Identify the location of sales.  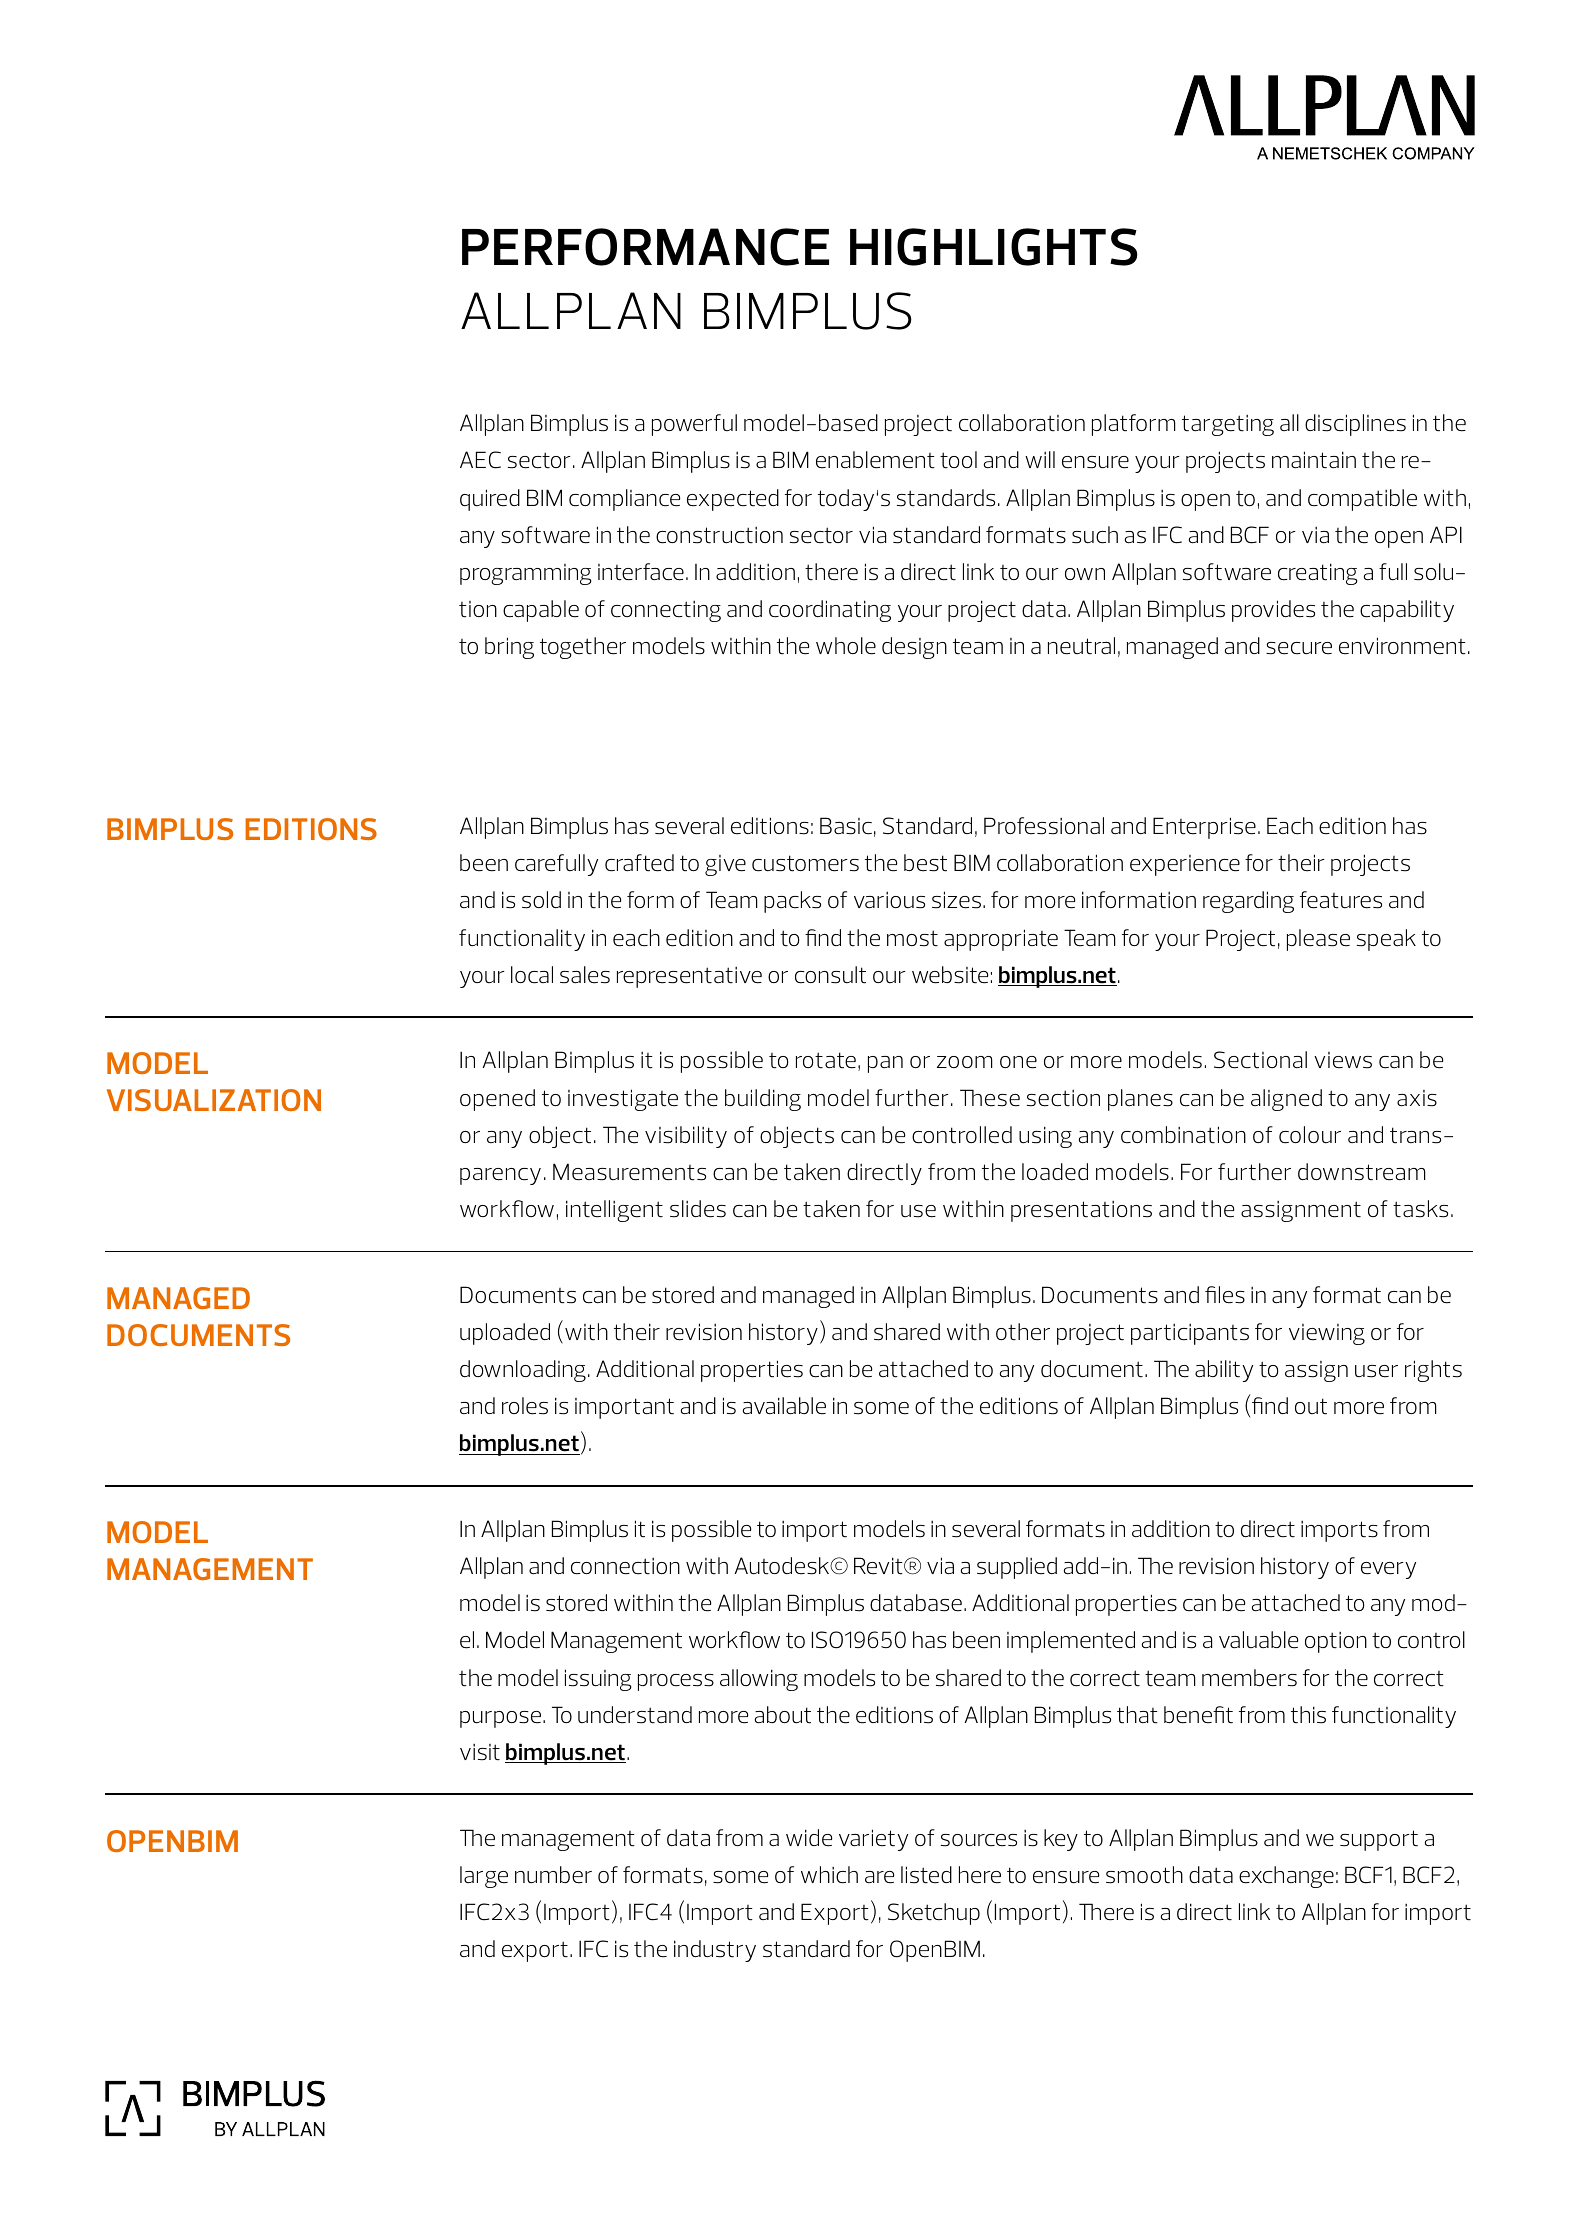
(585, 975).
